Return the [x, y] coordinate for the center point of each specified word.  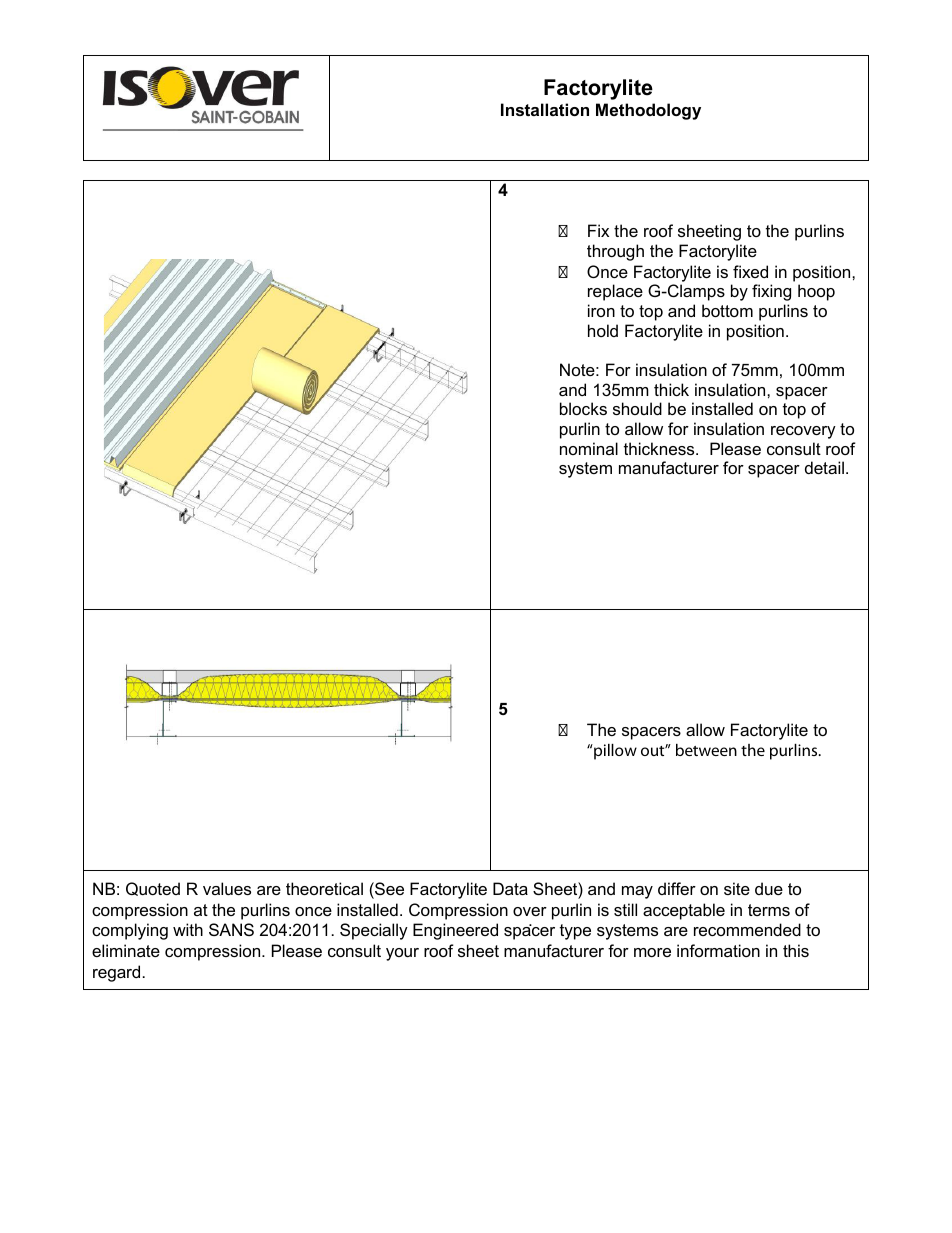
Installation [545, 109]
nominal [589, 448]
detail [824, 467]
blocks [583, 408]
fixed [750, 271]
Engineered [455, 931]
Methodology [648, 111]
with [188, 929]
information [718, 950]
